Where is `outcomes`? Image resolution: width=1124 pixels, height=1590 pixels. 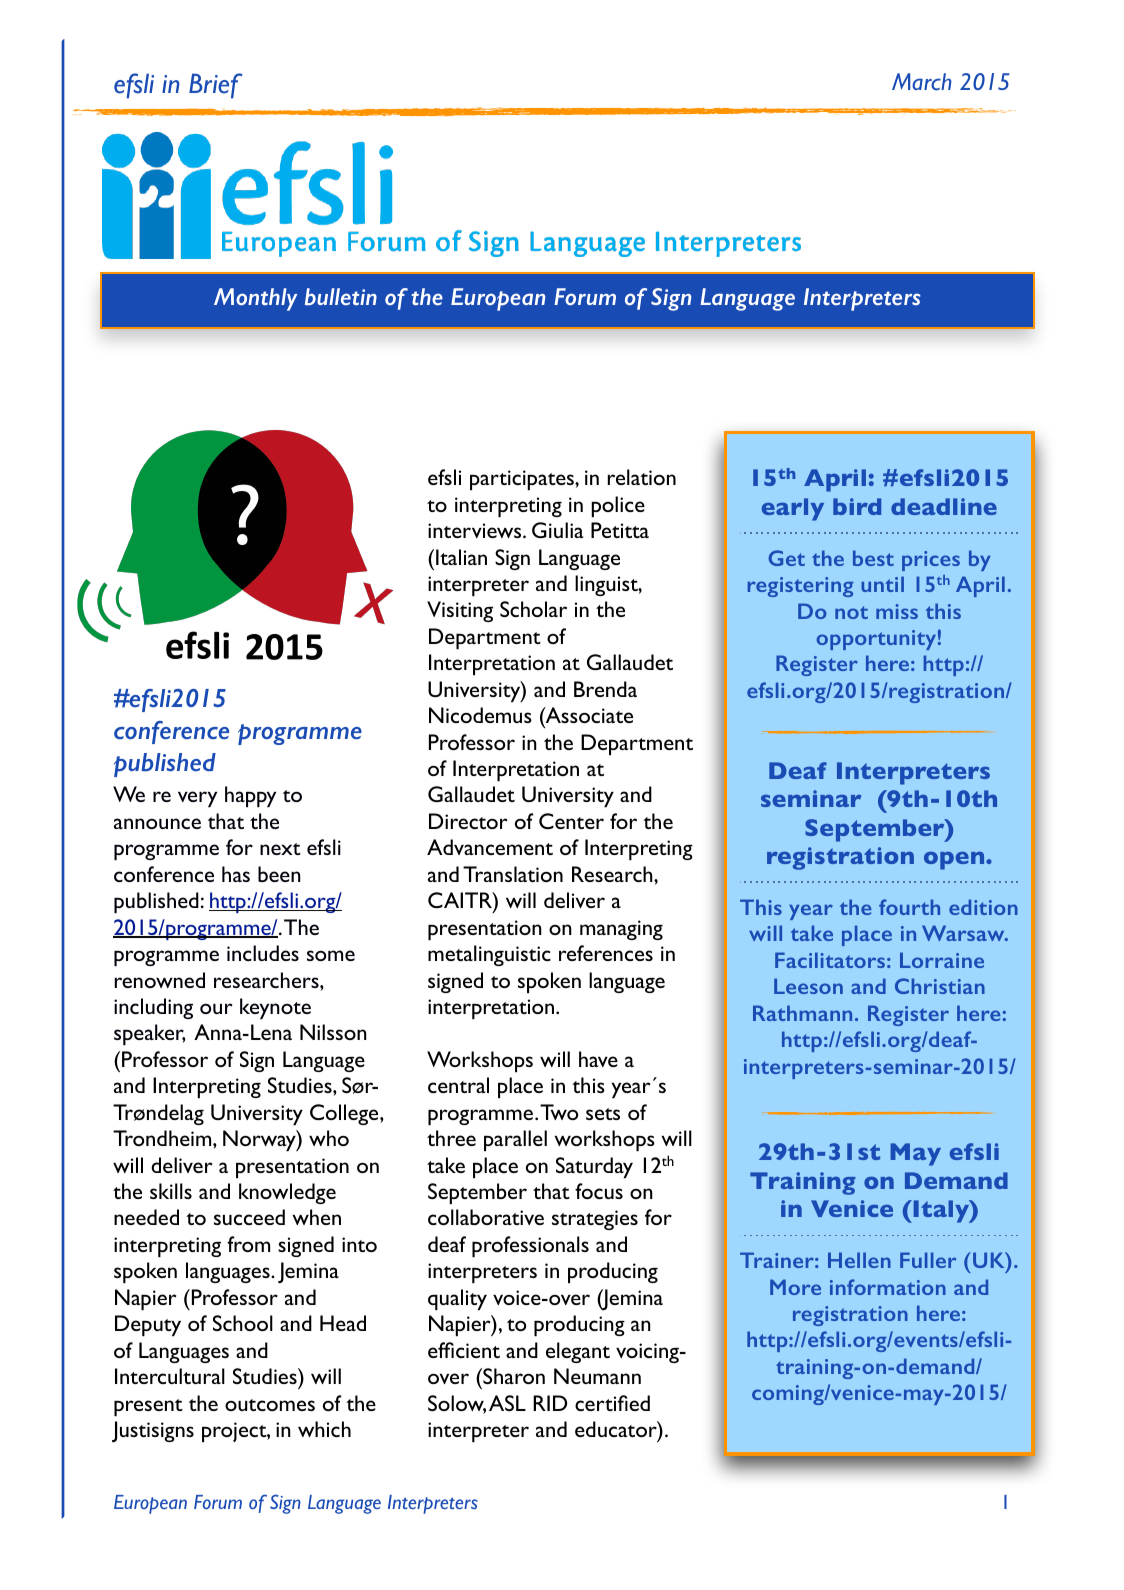 outcomes is located at coordinates (270, 1405).
